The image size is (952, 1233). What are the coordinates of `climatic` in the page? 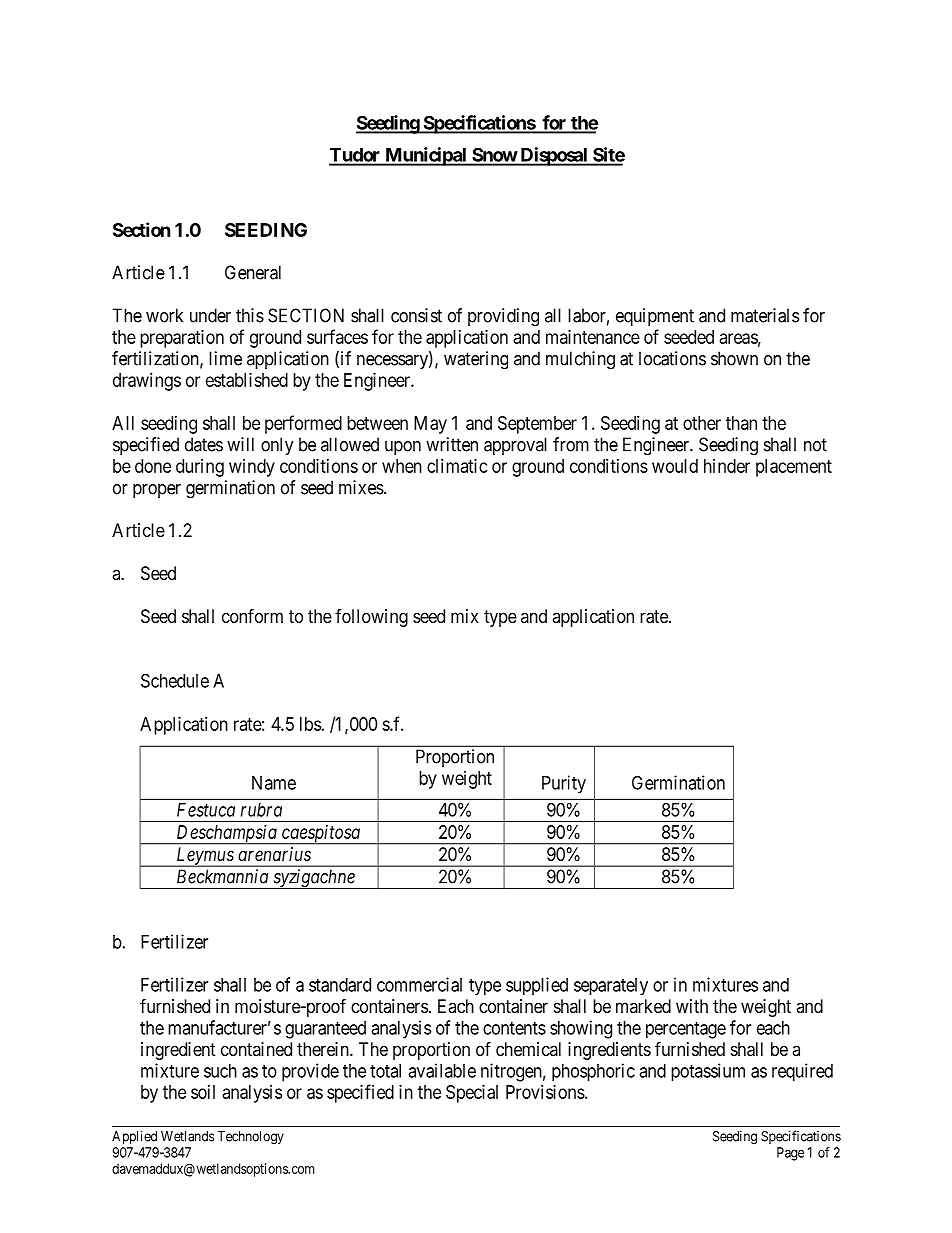 It's located at (457, 466).
